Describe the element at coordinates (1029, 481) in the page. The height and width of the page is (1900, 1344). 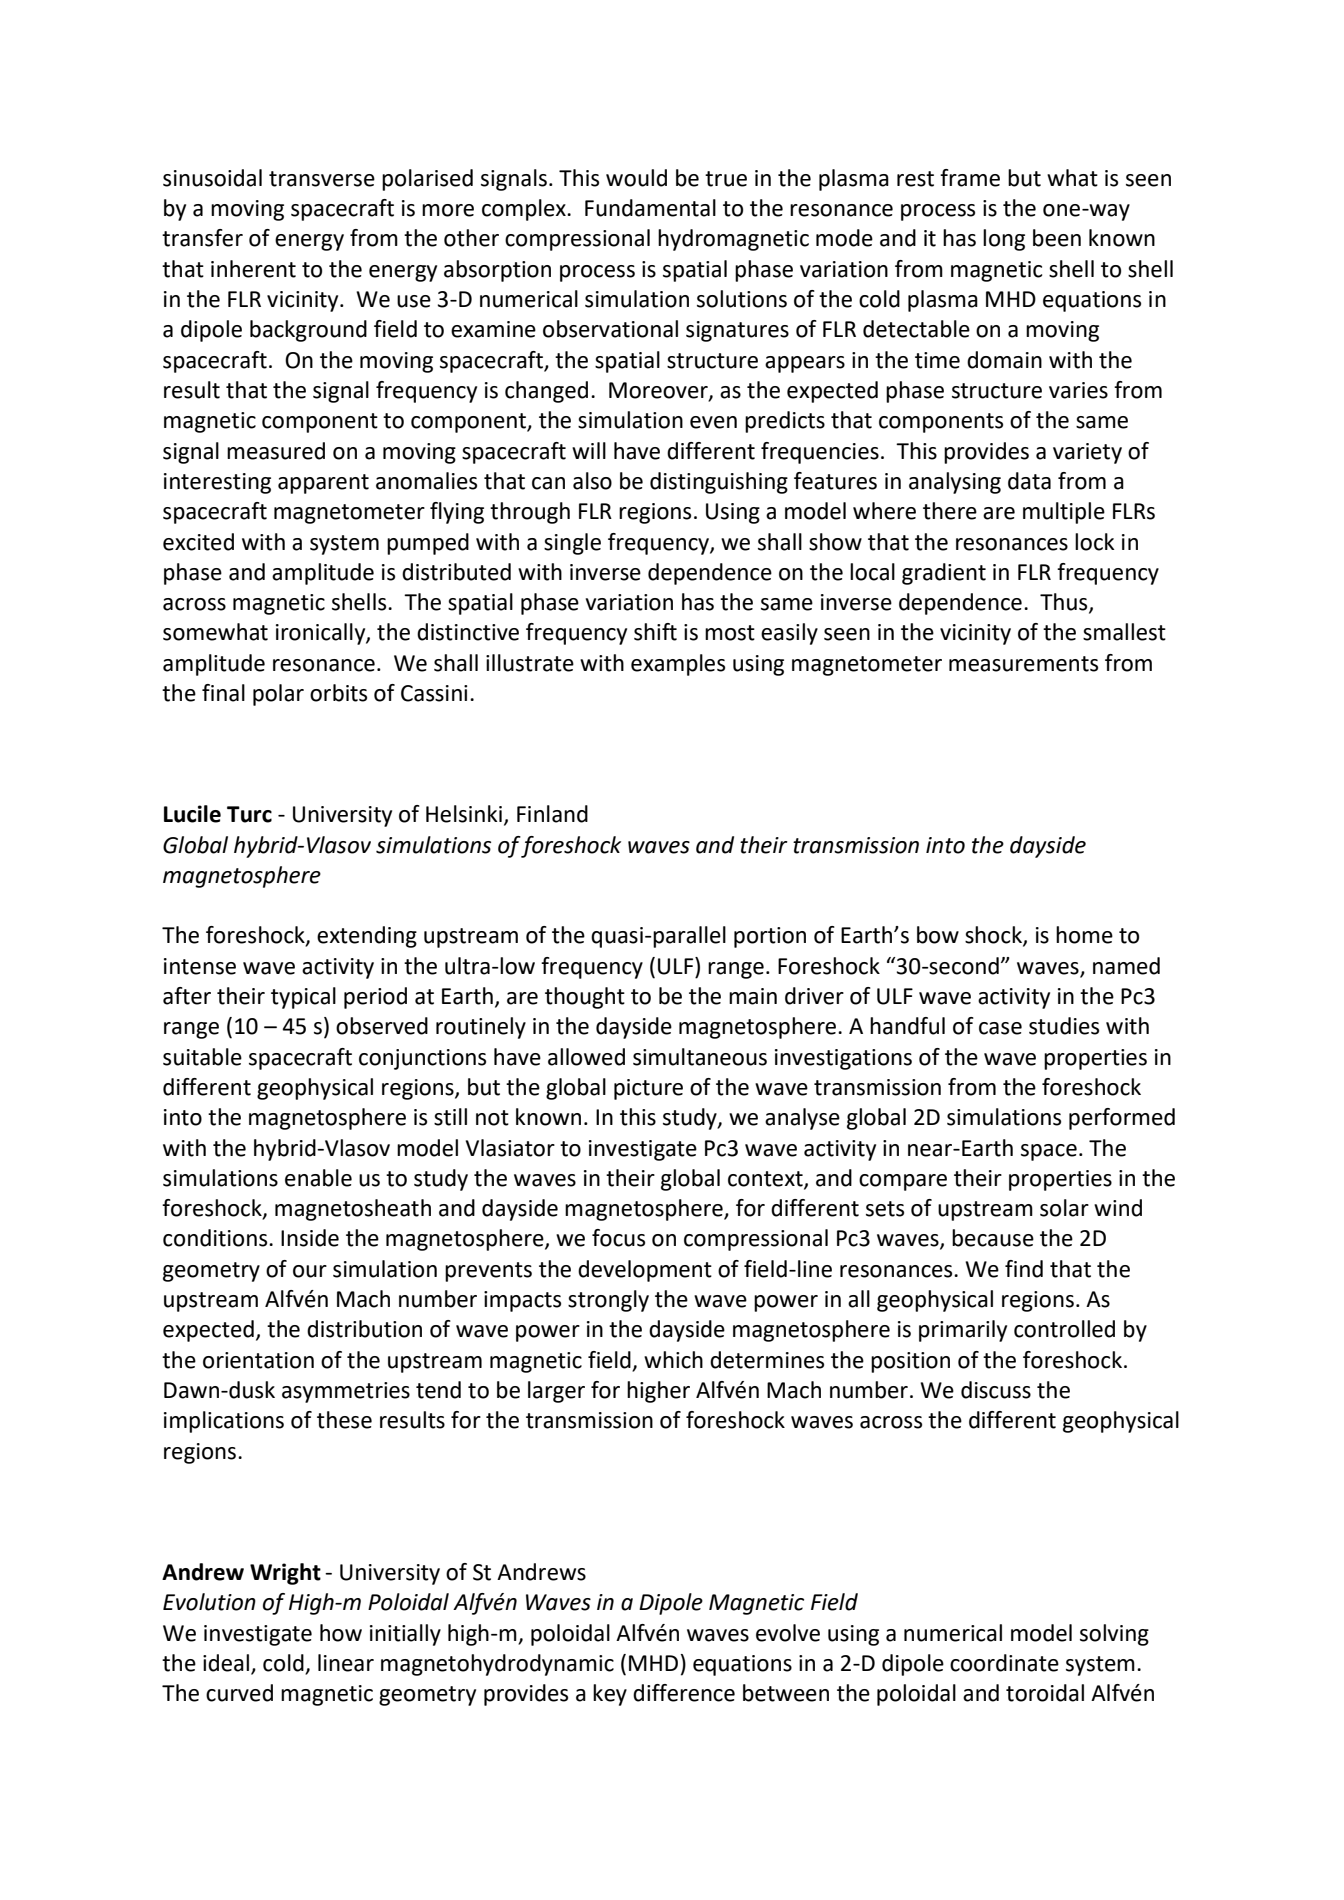
I see `data` at that location.
